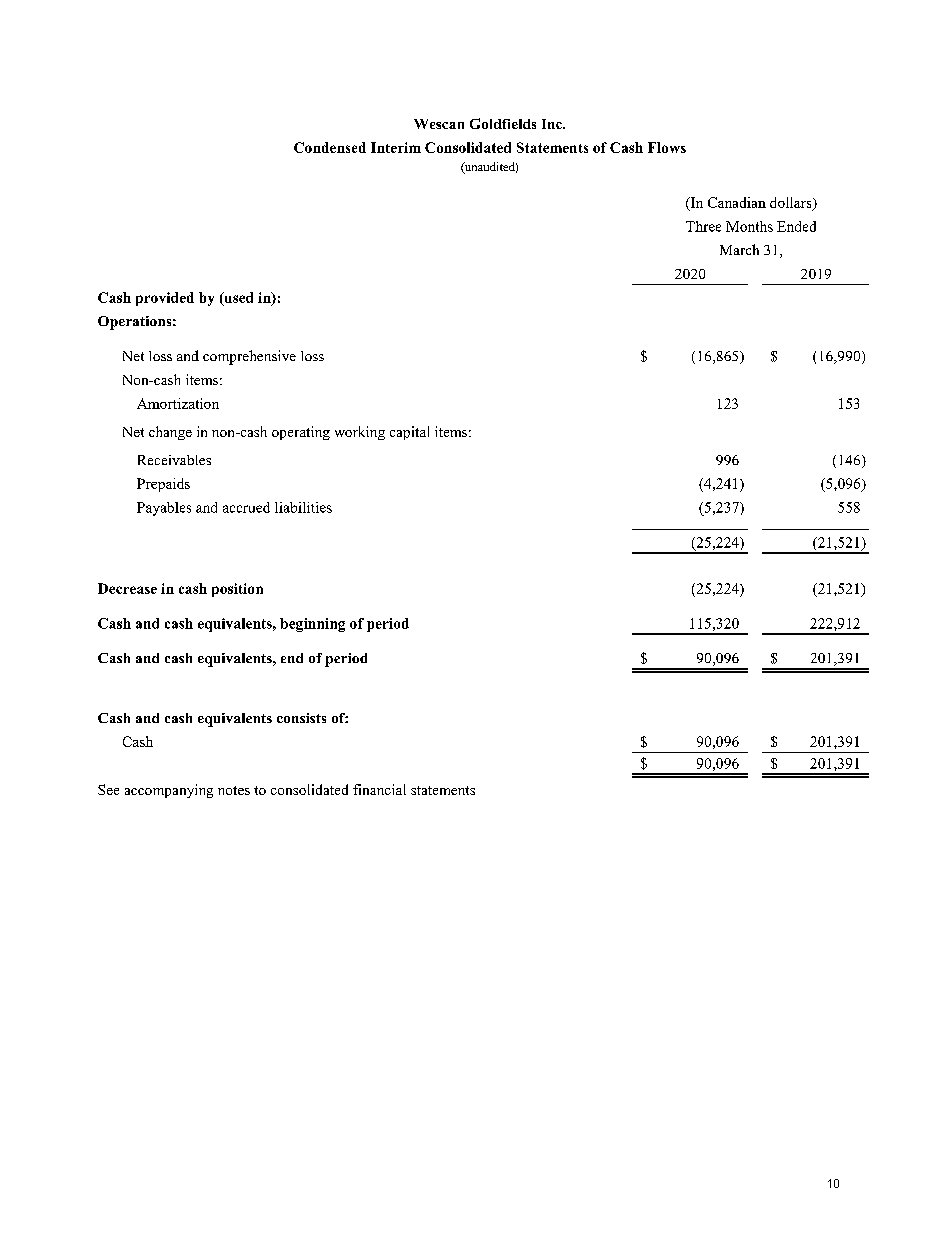 Image resolution: width=952 pixels, height=1233 pixels. I want to click on used, so click(237, 298).
